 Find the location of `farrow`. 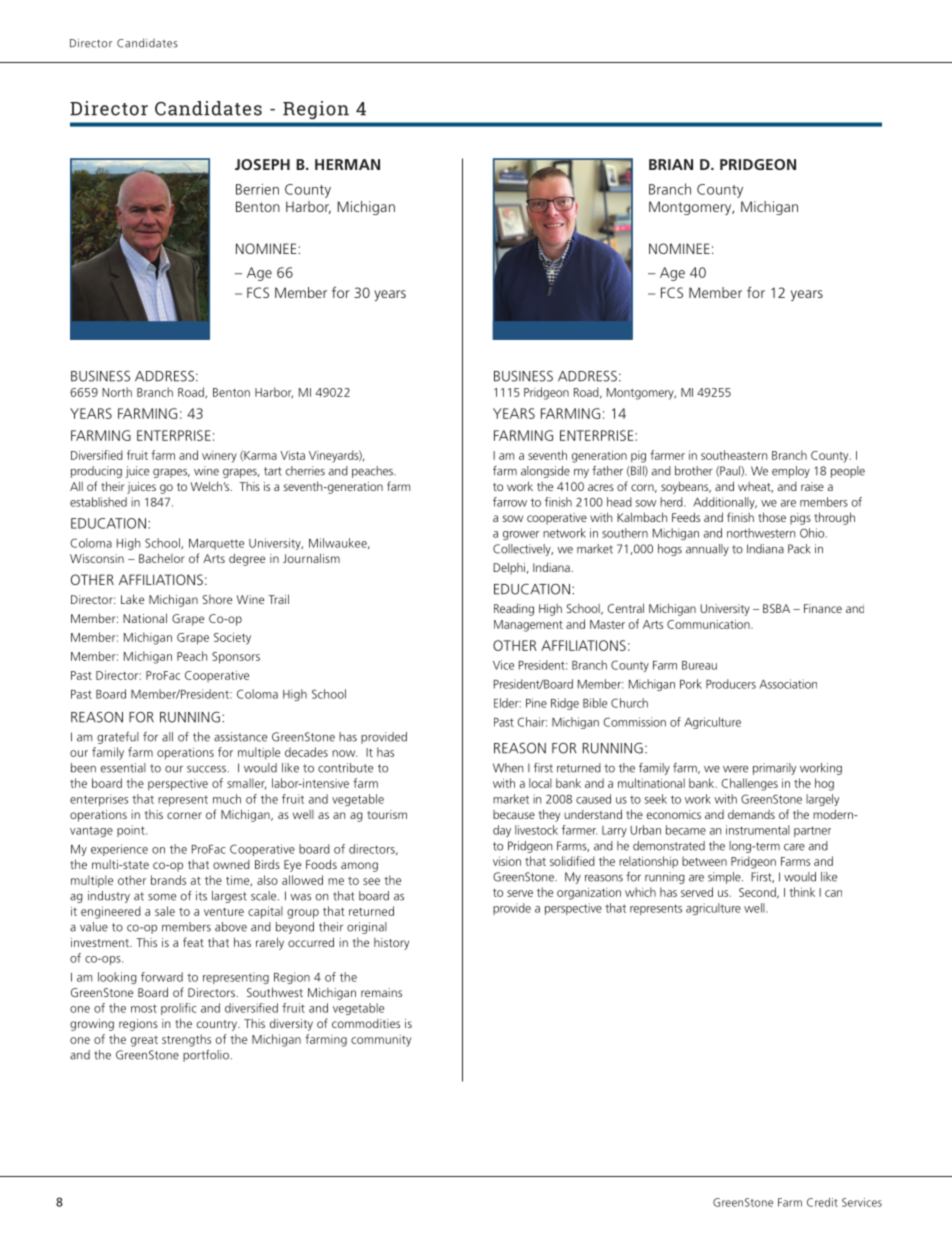

farrow is located at coordinates (510, 502).
